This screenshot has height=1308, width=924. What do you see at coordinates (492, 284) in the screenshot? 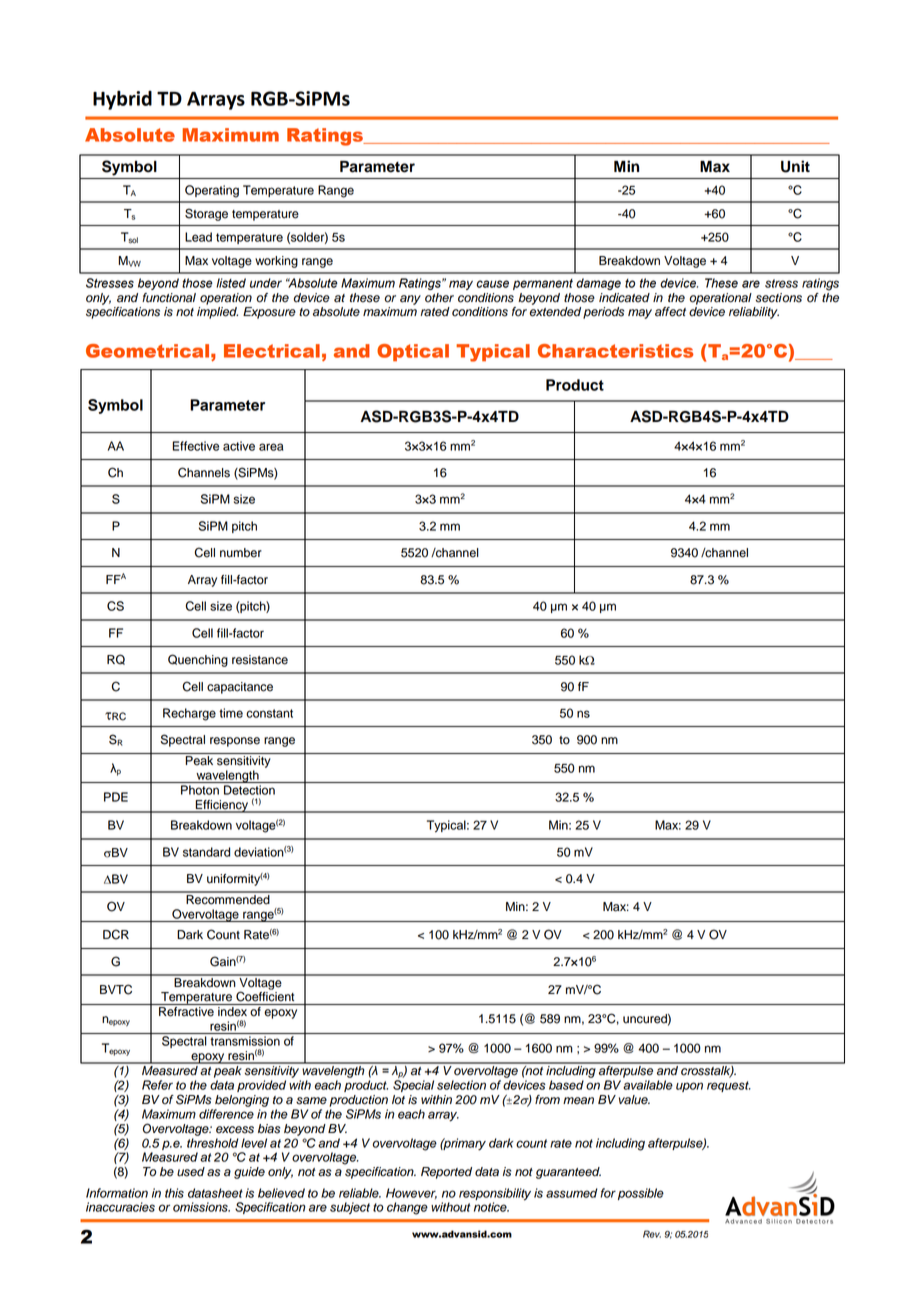
I see `cause` at bounding box center [492, 284].
